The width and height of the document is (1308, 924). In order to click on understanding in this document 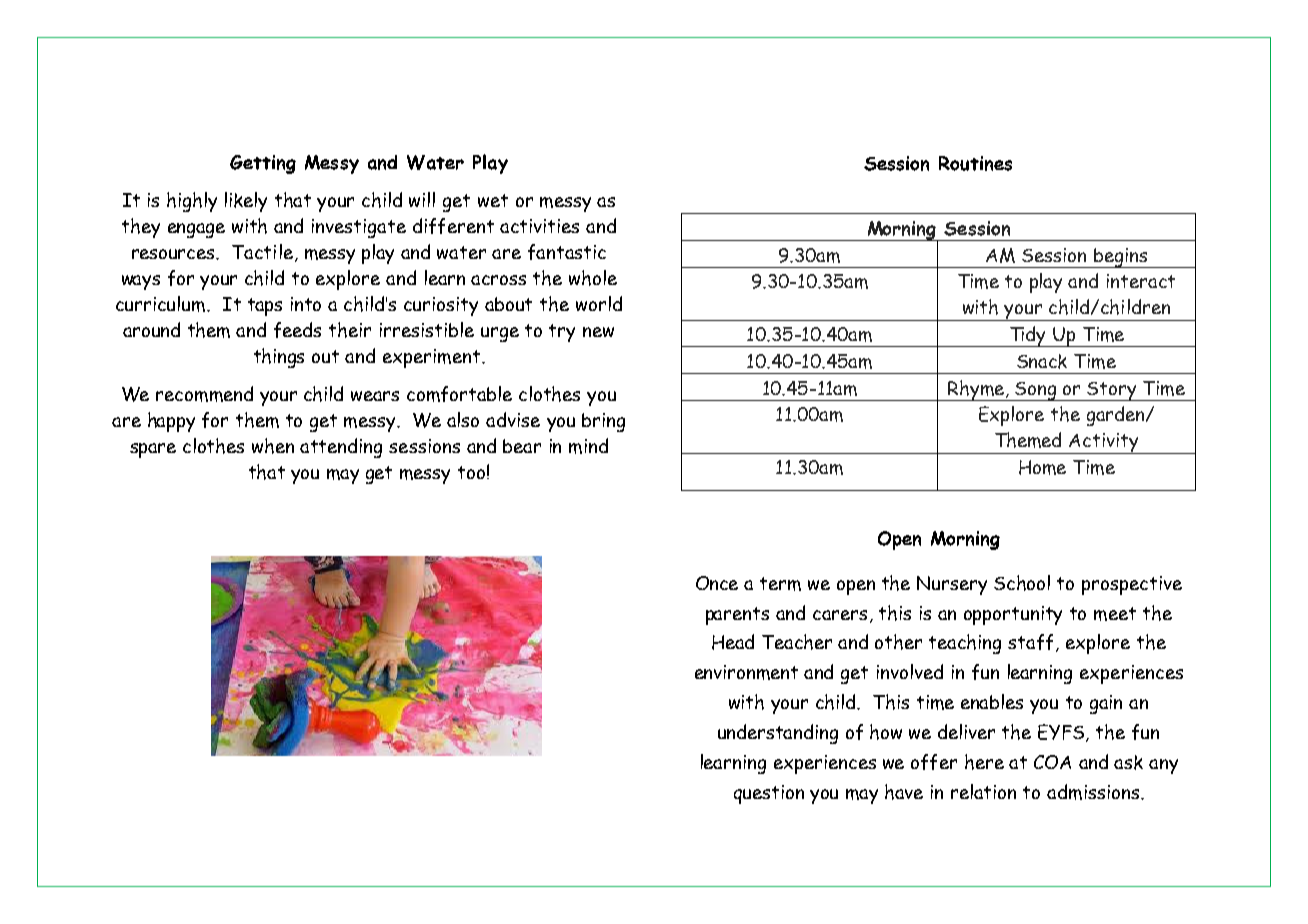, I will do `click(778, 734)`.
